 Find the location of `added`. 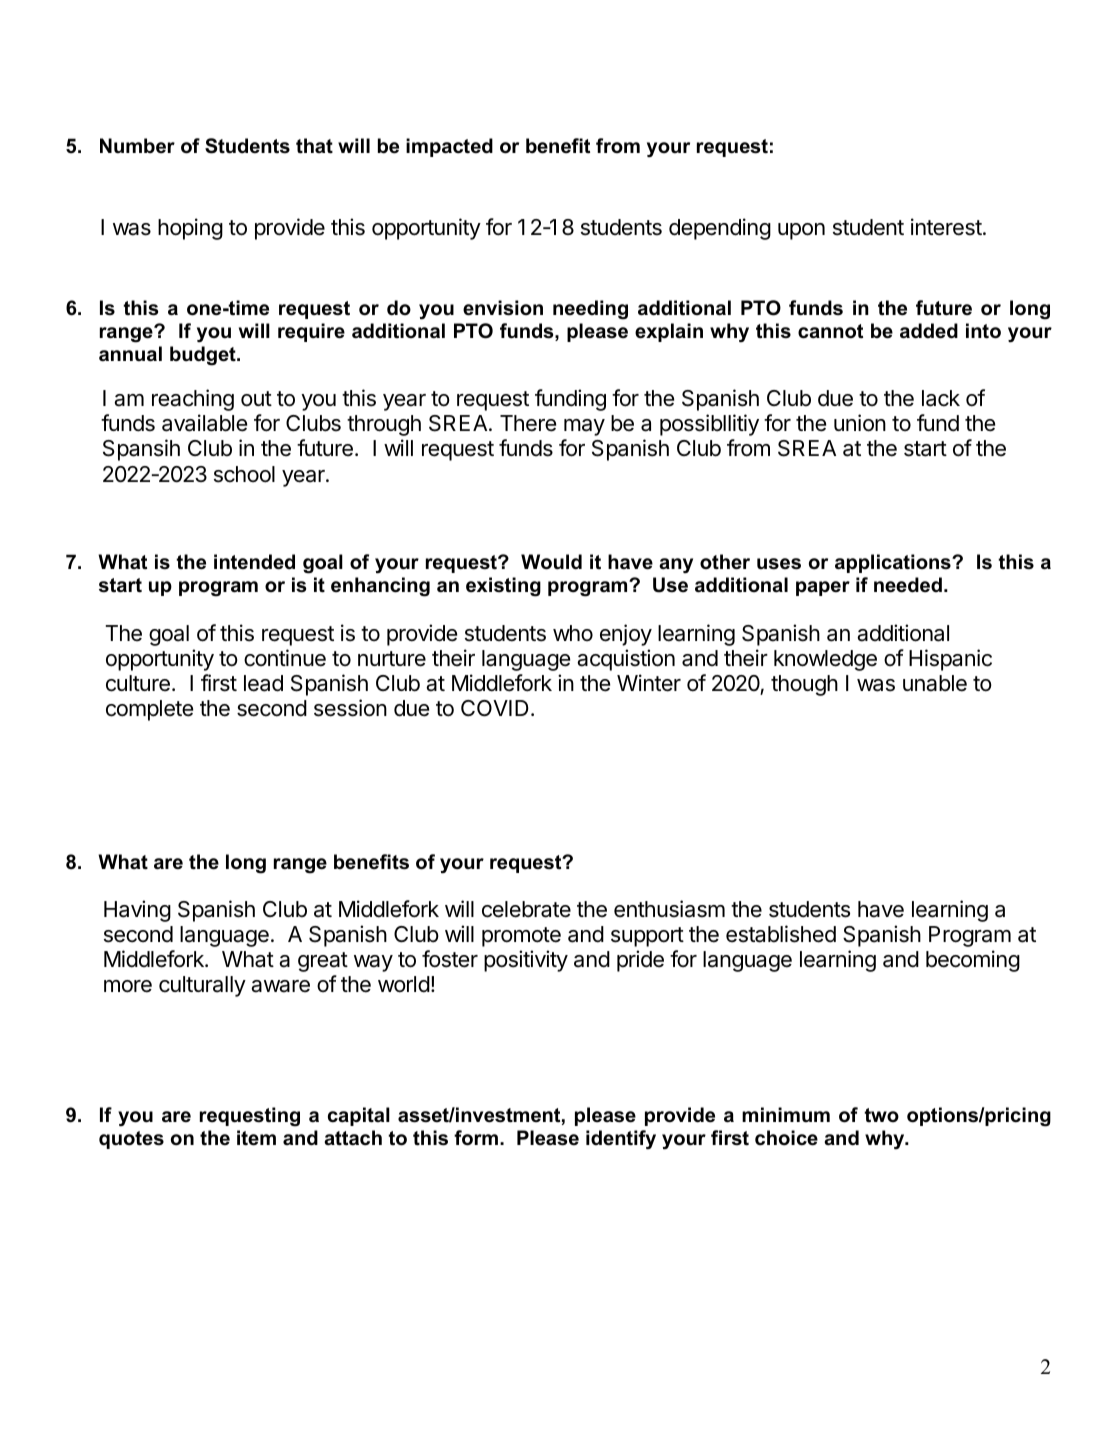

added is located at coordinates (929, 331).
